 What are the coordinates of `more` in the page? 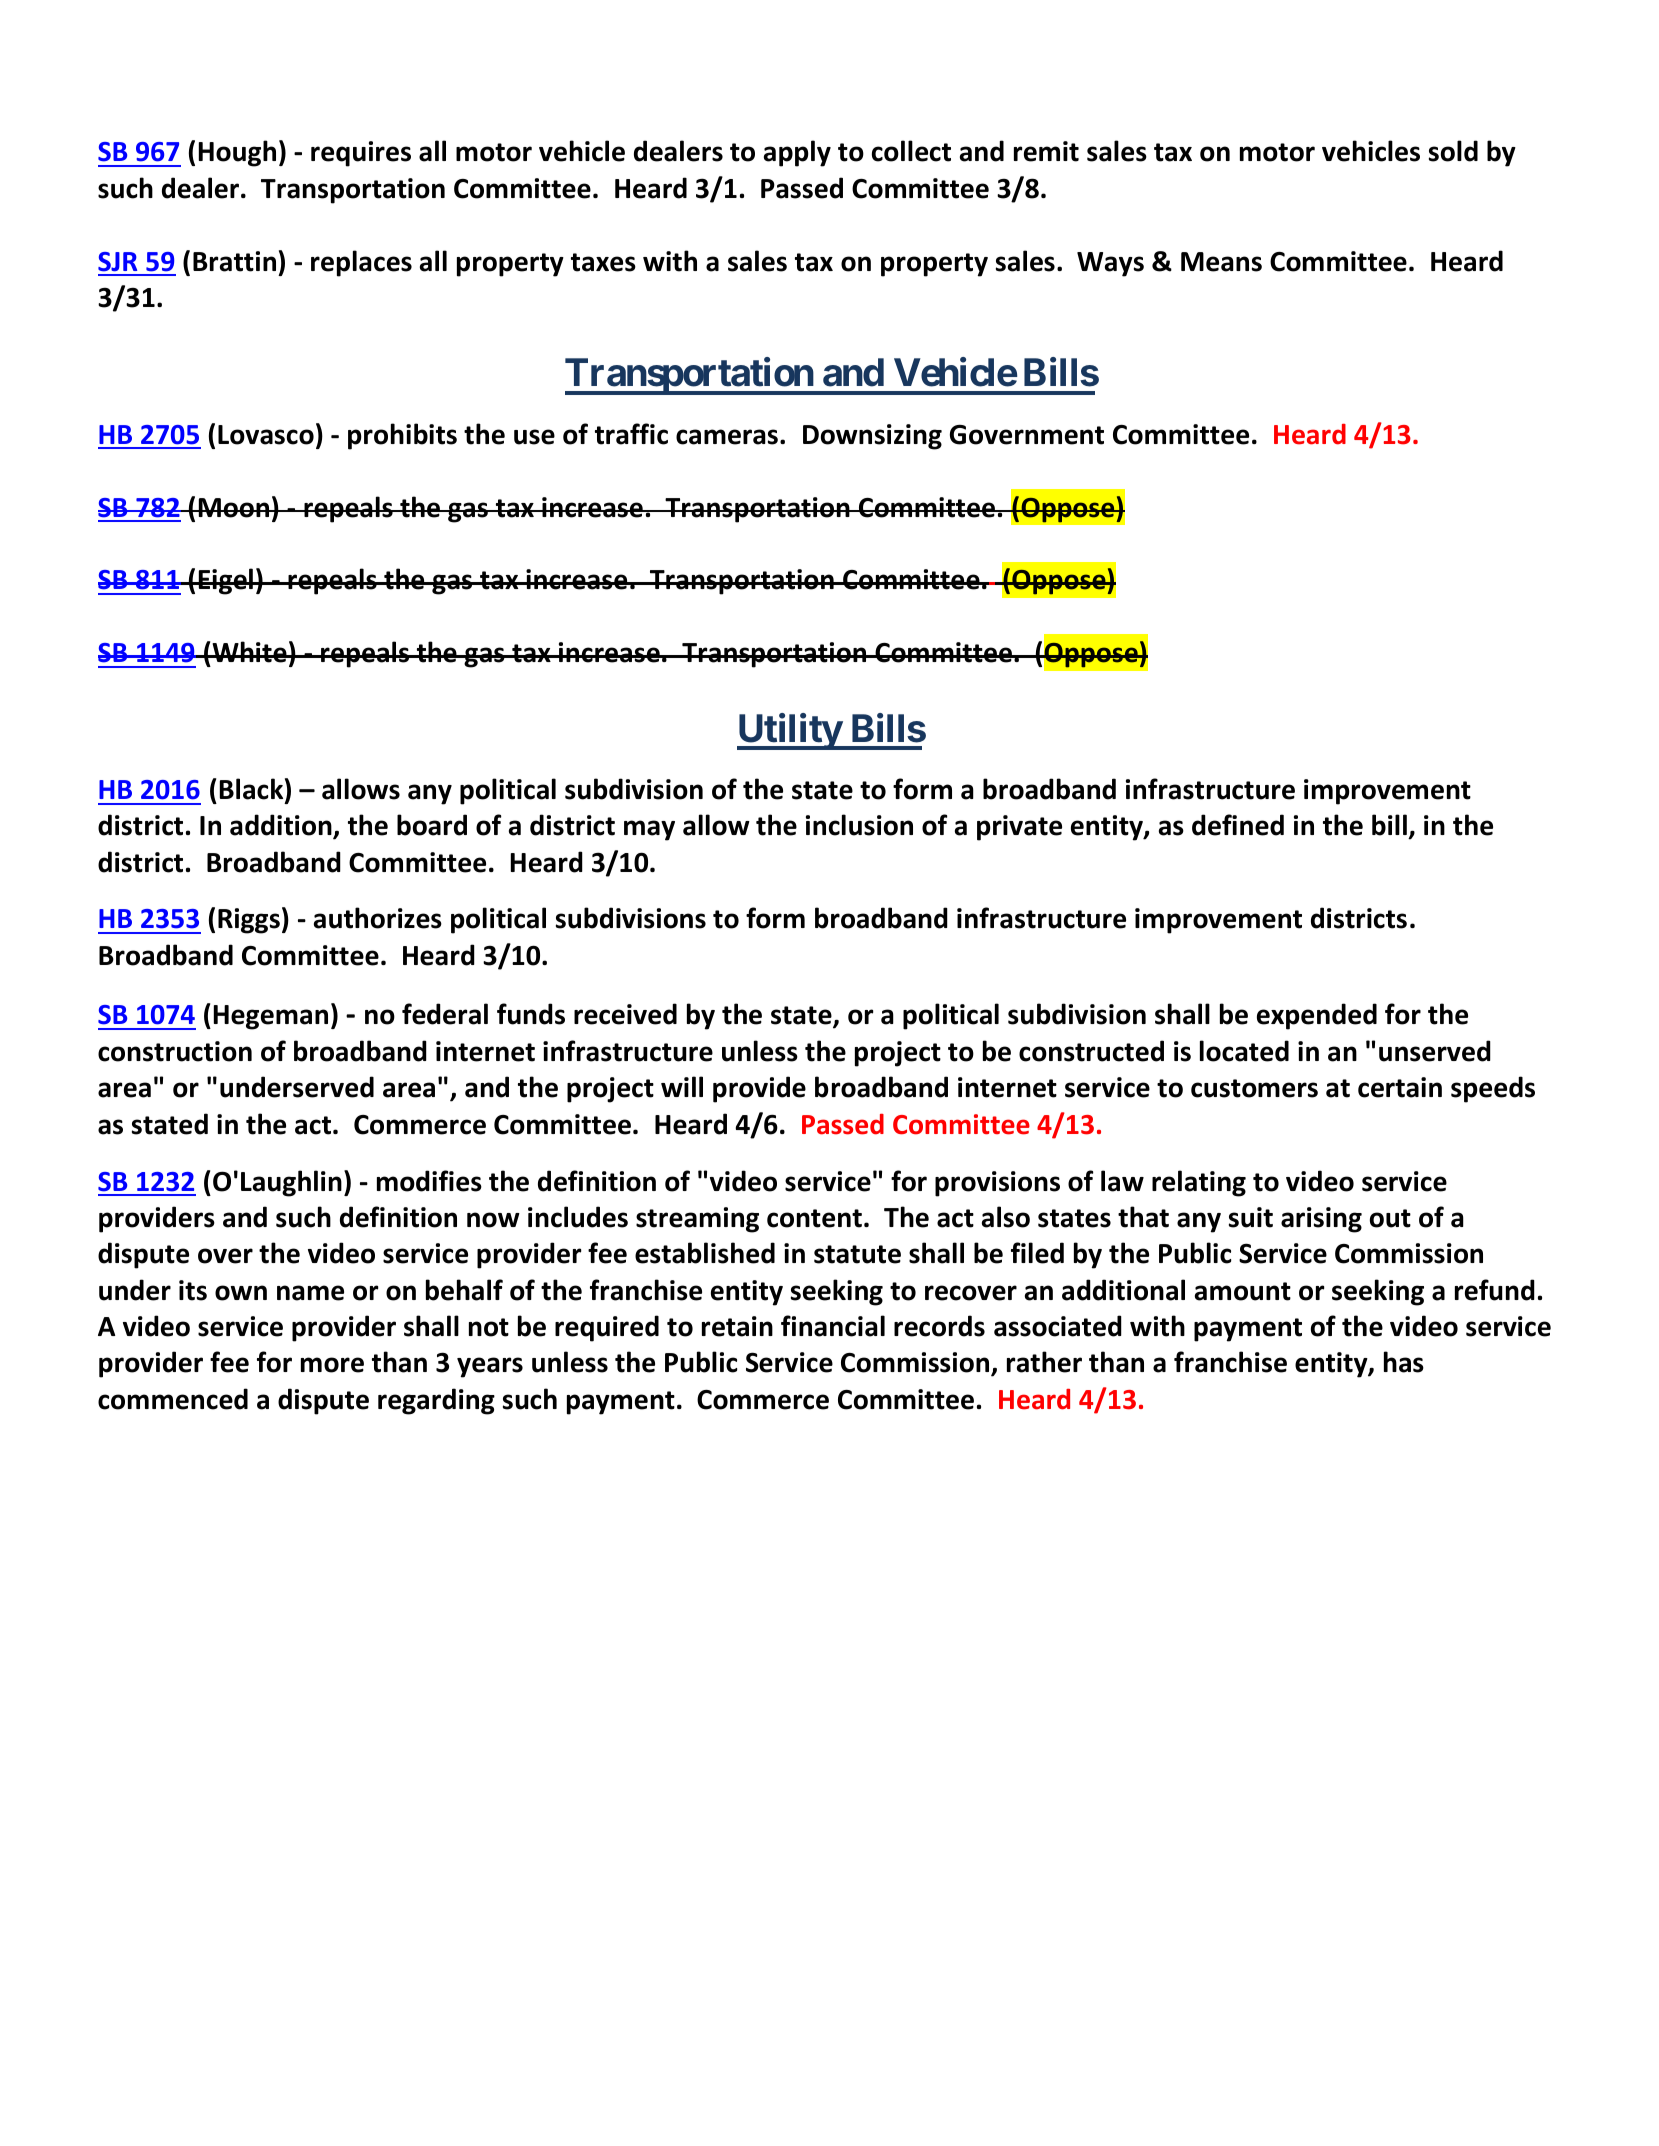 It's located at (332, 1365).
